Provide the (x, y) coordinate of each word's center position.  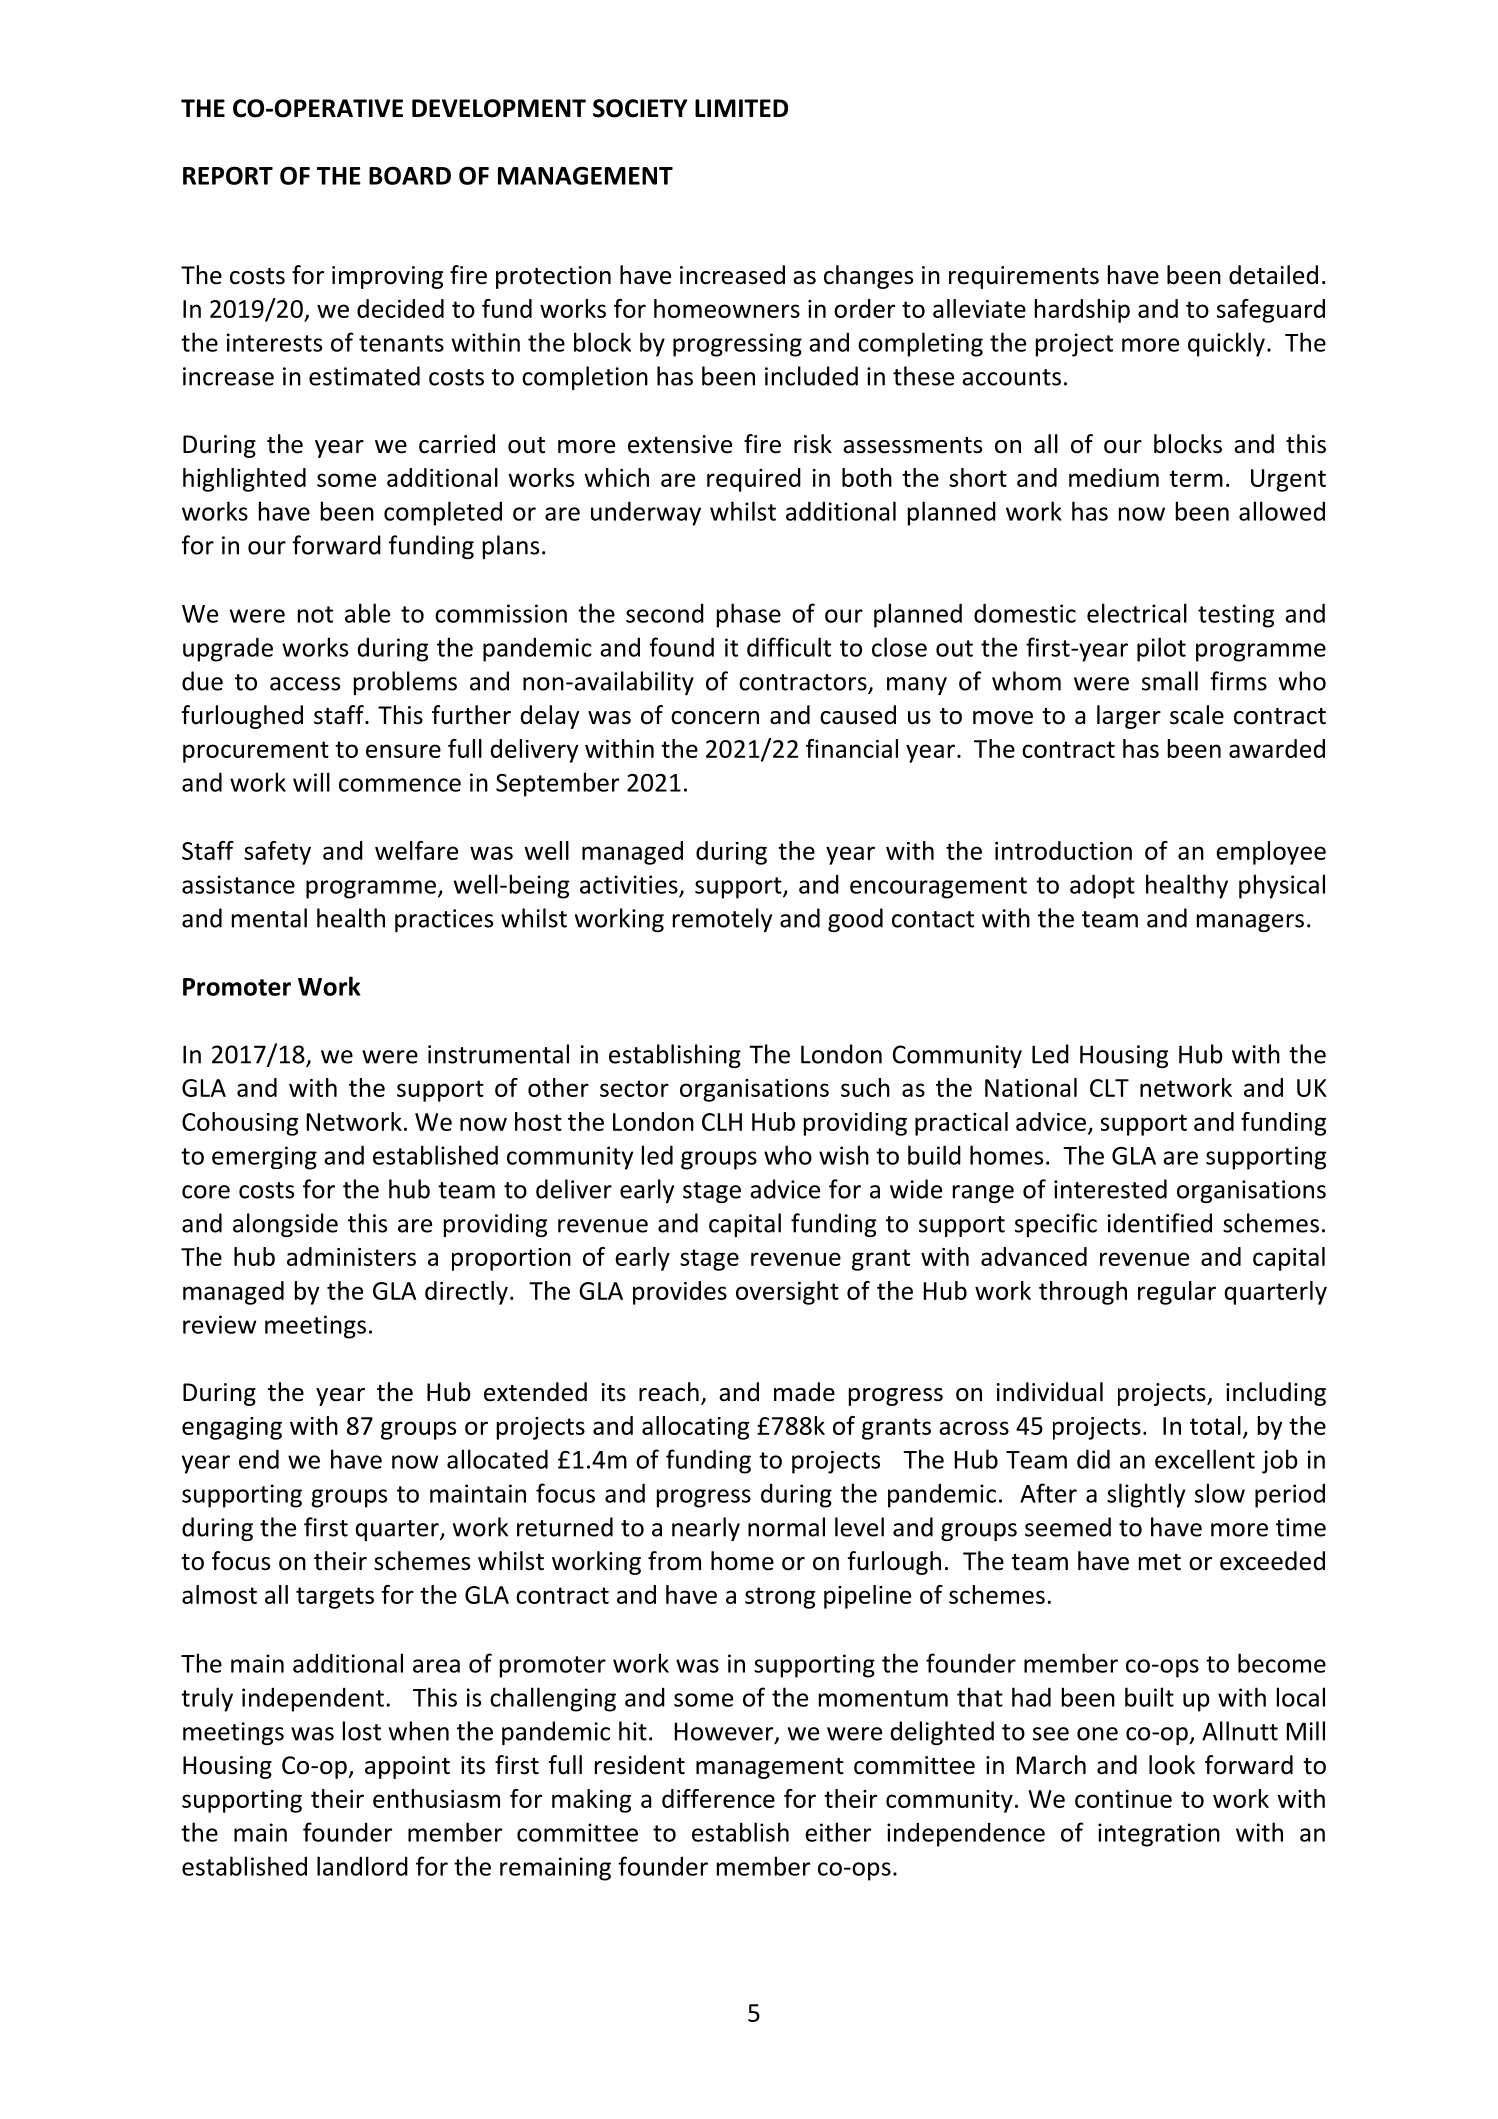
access (305, 684)
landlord (362, 1866)
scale (1197, 715)
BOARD (410, 175)
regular (1177, 1293)
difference (718, 1798)
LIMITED (741, 108)
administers (351, 1256)
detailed (1273, 275)
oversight (787, 1293)
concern (715, 718)
